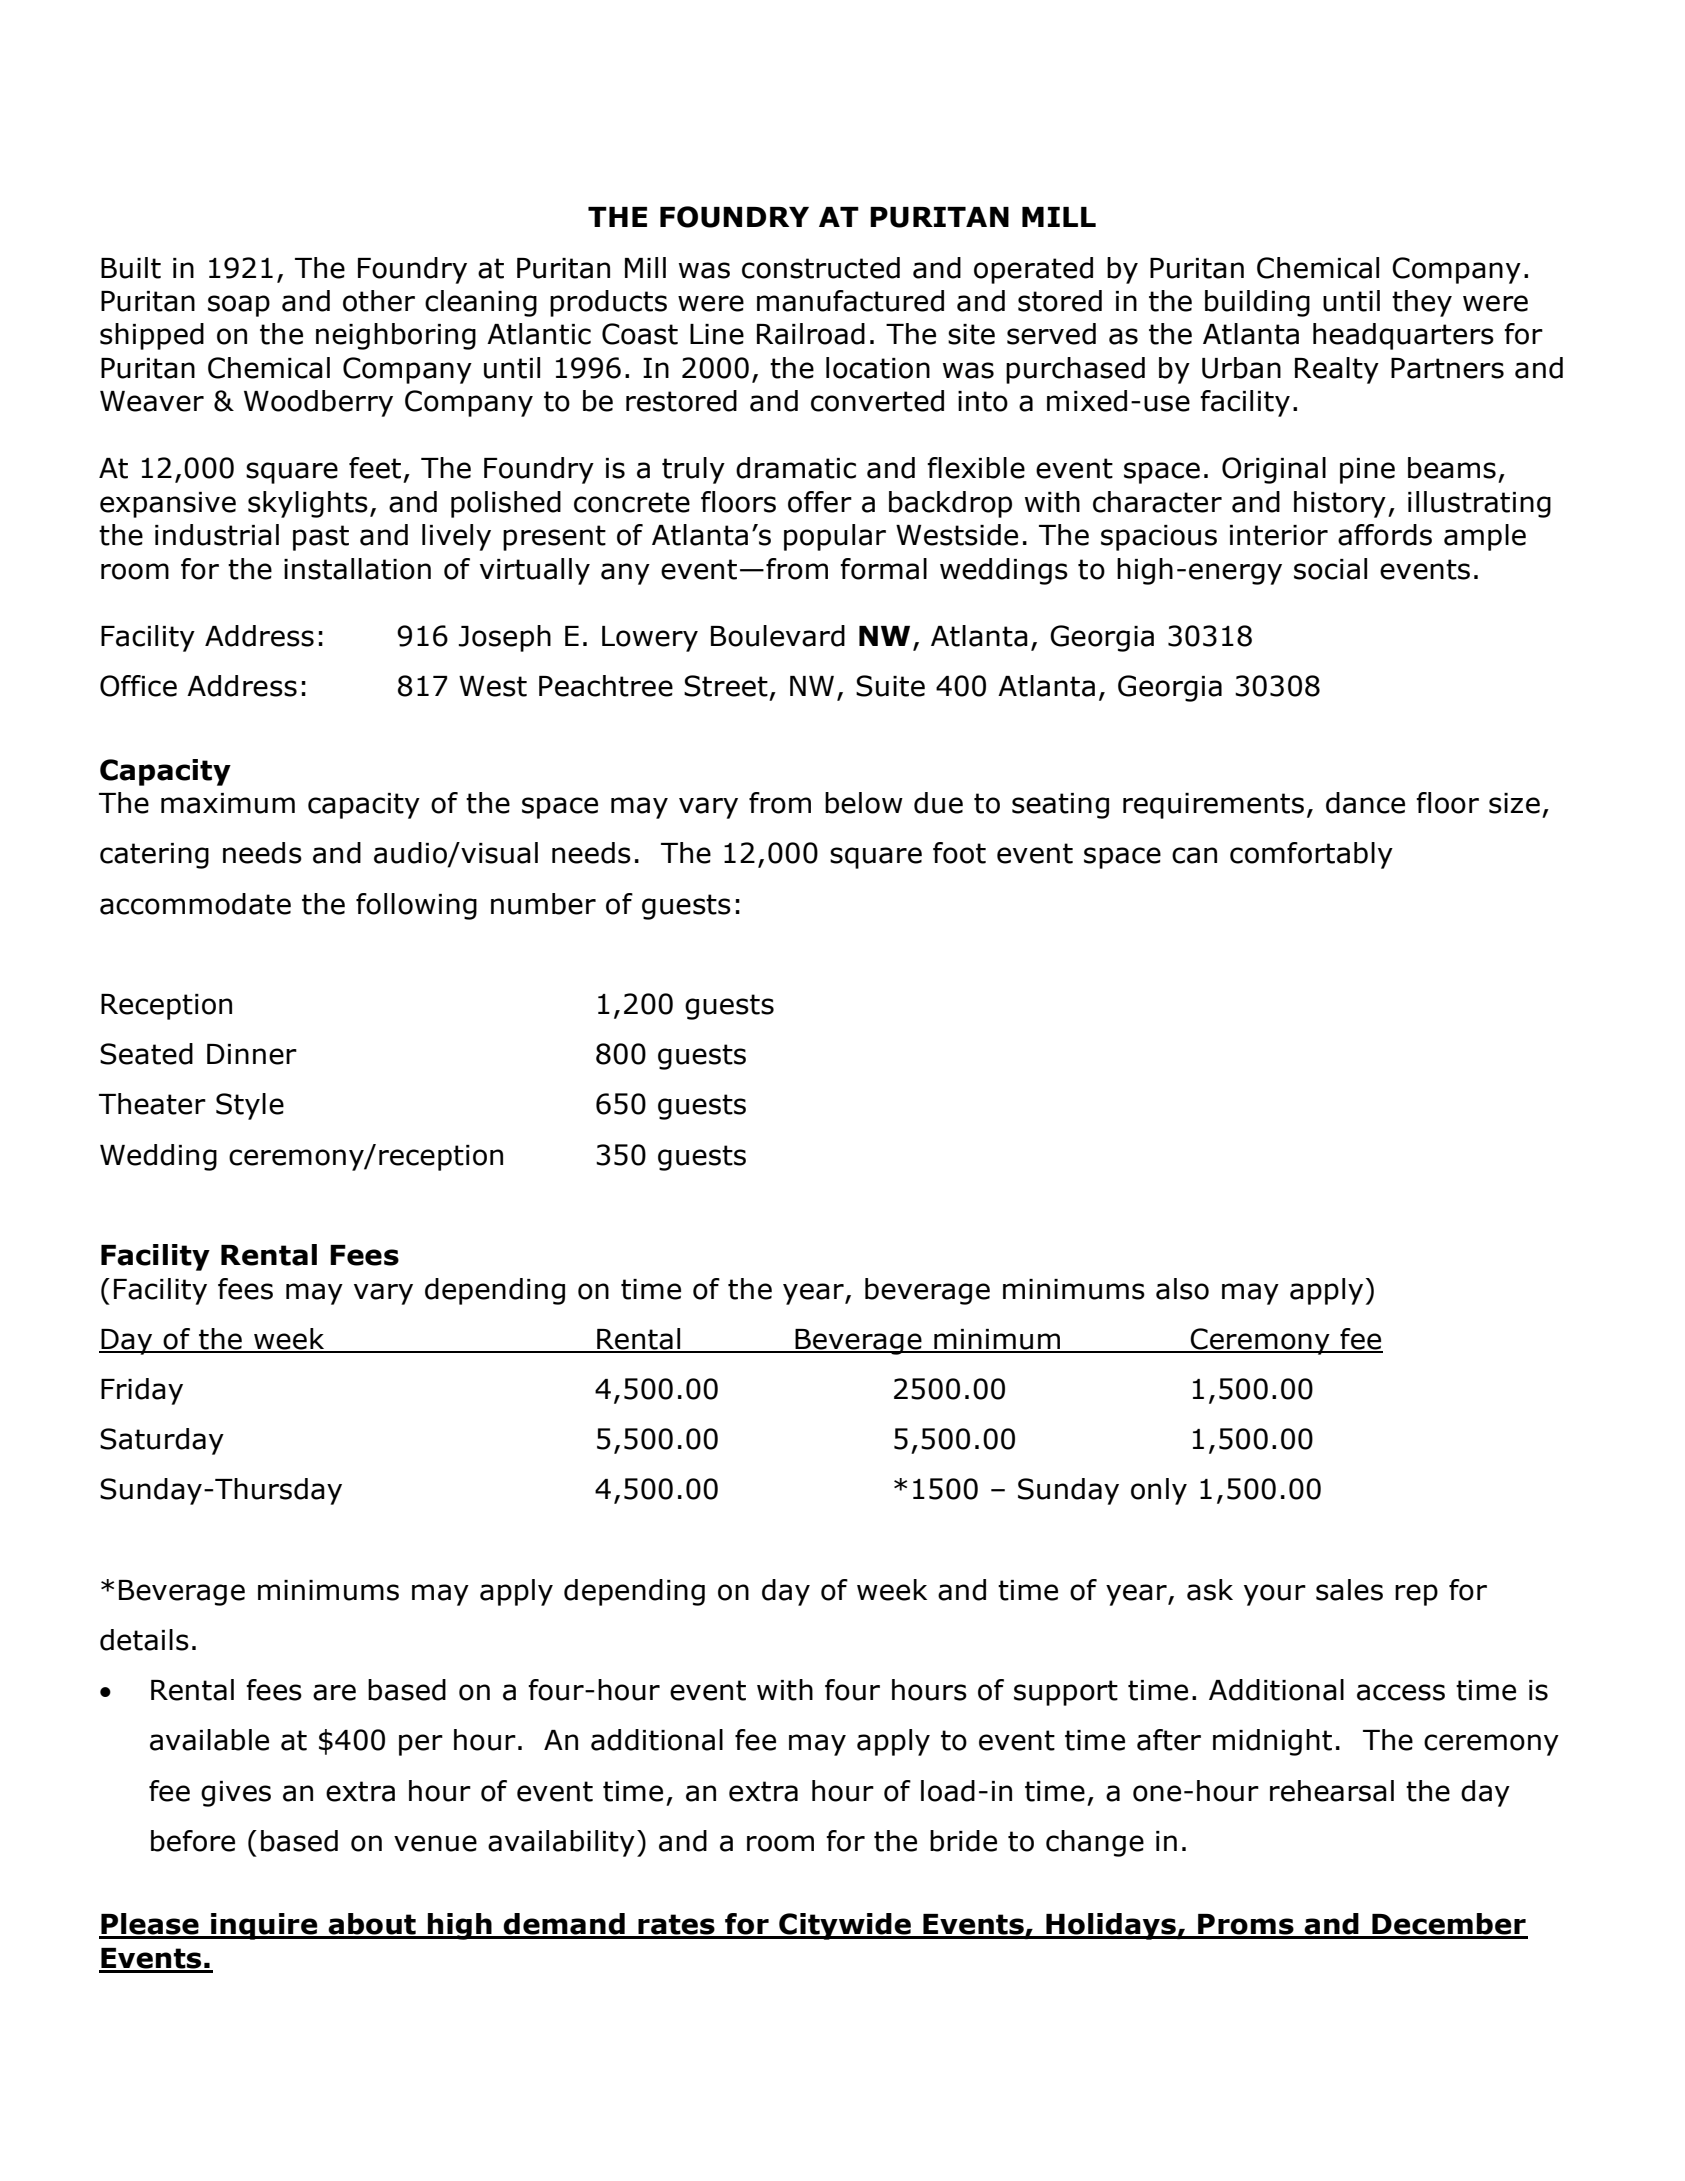 The width and height of the screenshot is (1685, 2181). I want to click on Saturday, so click(162, 1441).
